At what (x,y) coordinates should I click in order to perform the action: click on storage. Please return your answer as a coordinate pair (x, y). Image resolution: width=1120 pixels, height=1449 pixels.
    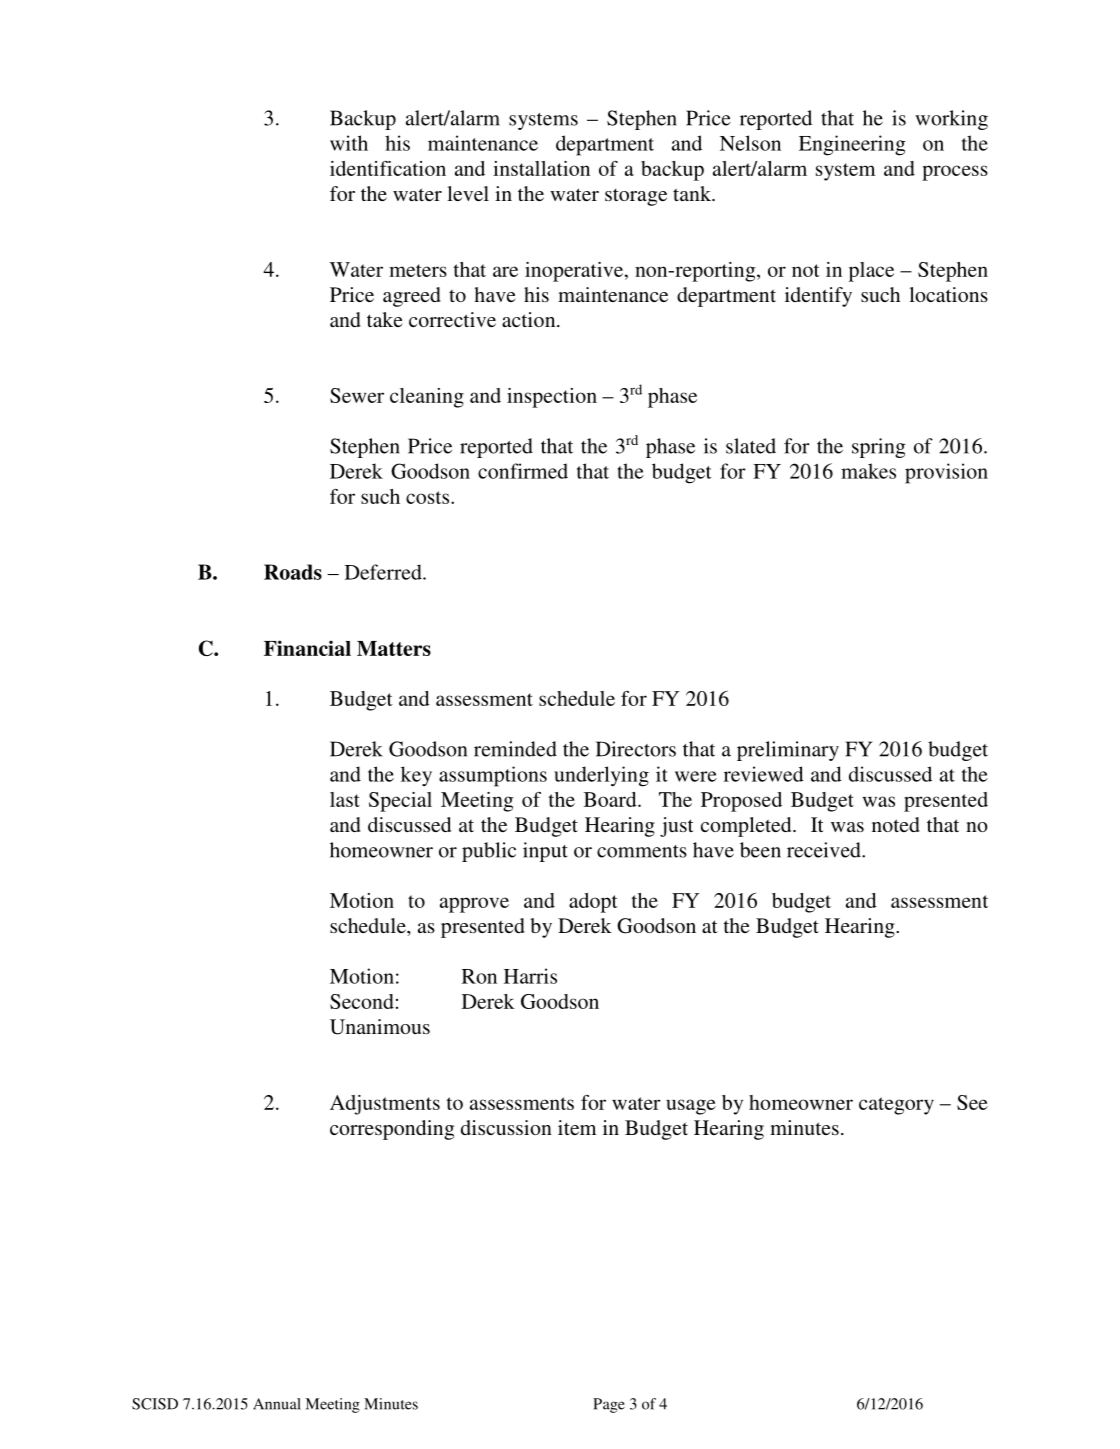
    Looking at the image, I should click on (636, 197).
